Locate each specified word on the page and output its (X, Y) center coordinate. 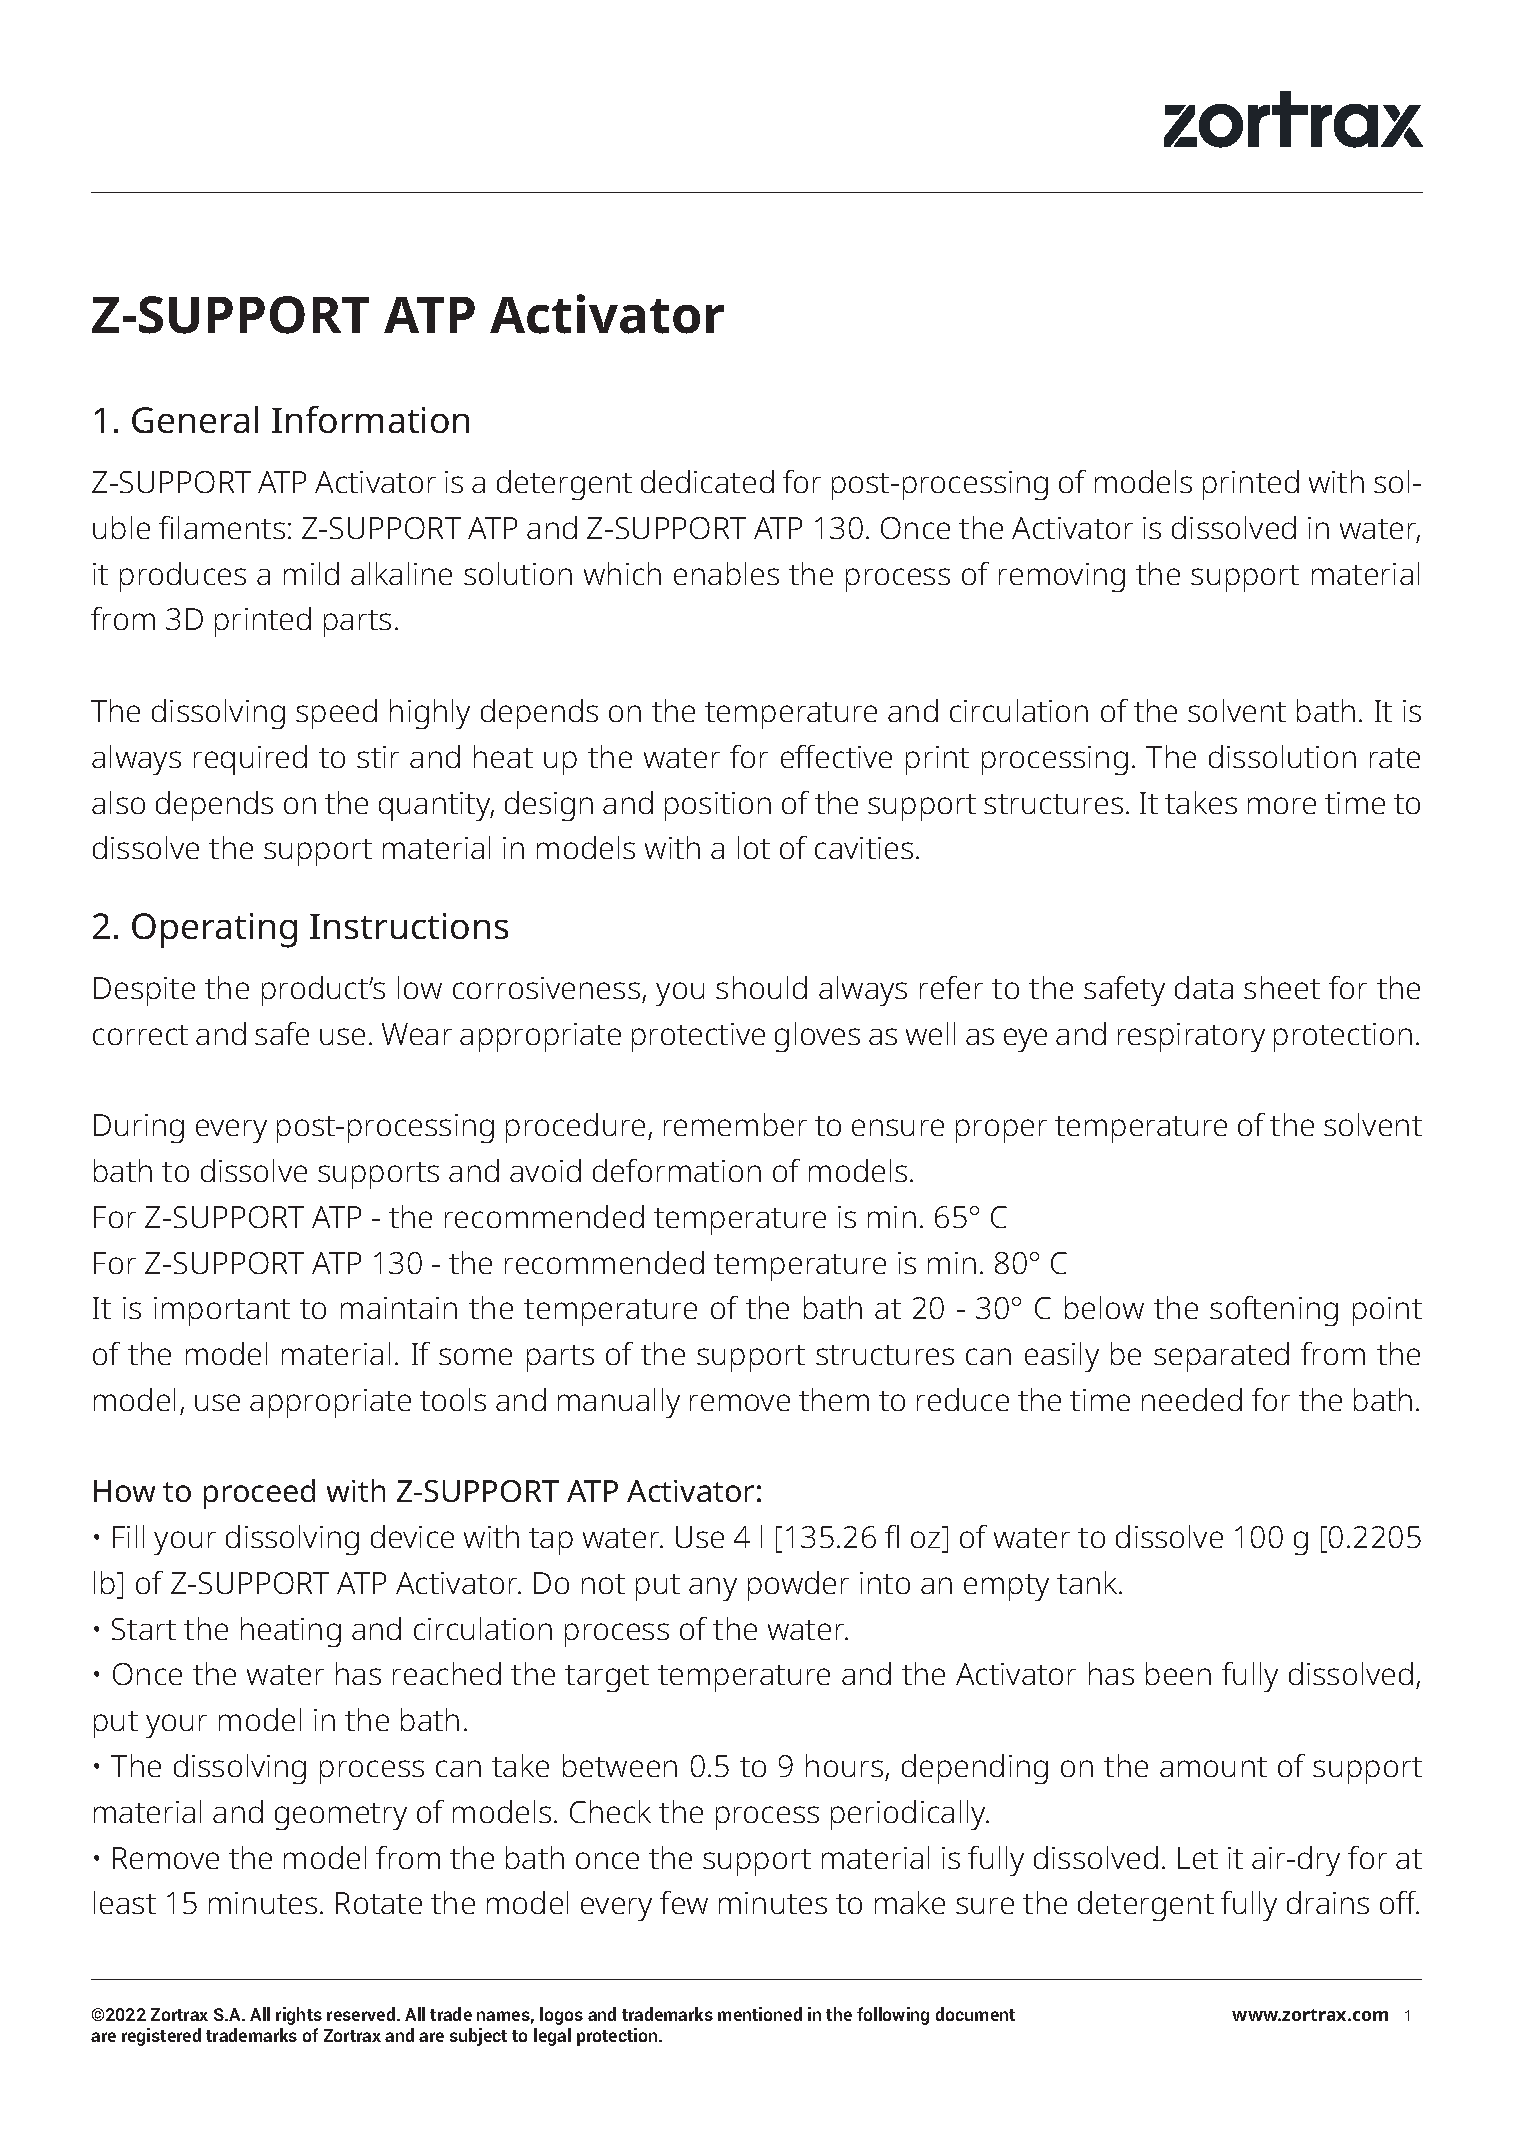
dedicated (707, 481)
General (195, 419)
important (222, 1311)
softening (1274, 1311)
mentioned (760, 2014)
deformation (677, 1170)
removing (1062, 577)
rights (299, 2016)
